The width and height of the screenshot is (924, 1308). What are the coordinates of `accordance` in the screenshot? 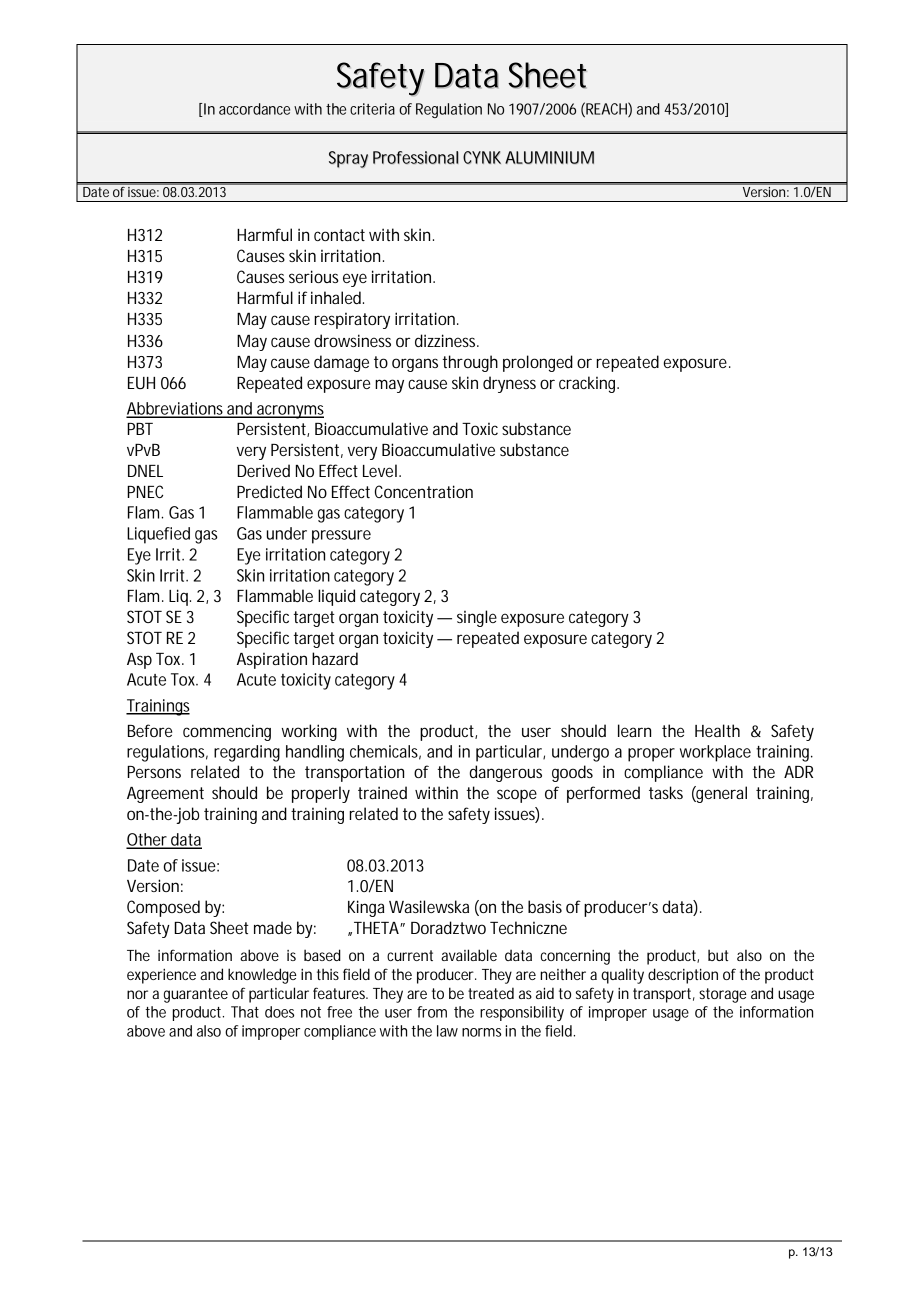 It's located at (254, 109).
